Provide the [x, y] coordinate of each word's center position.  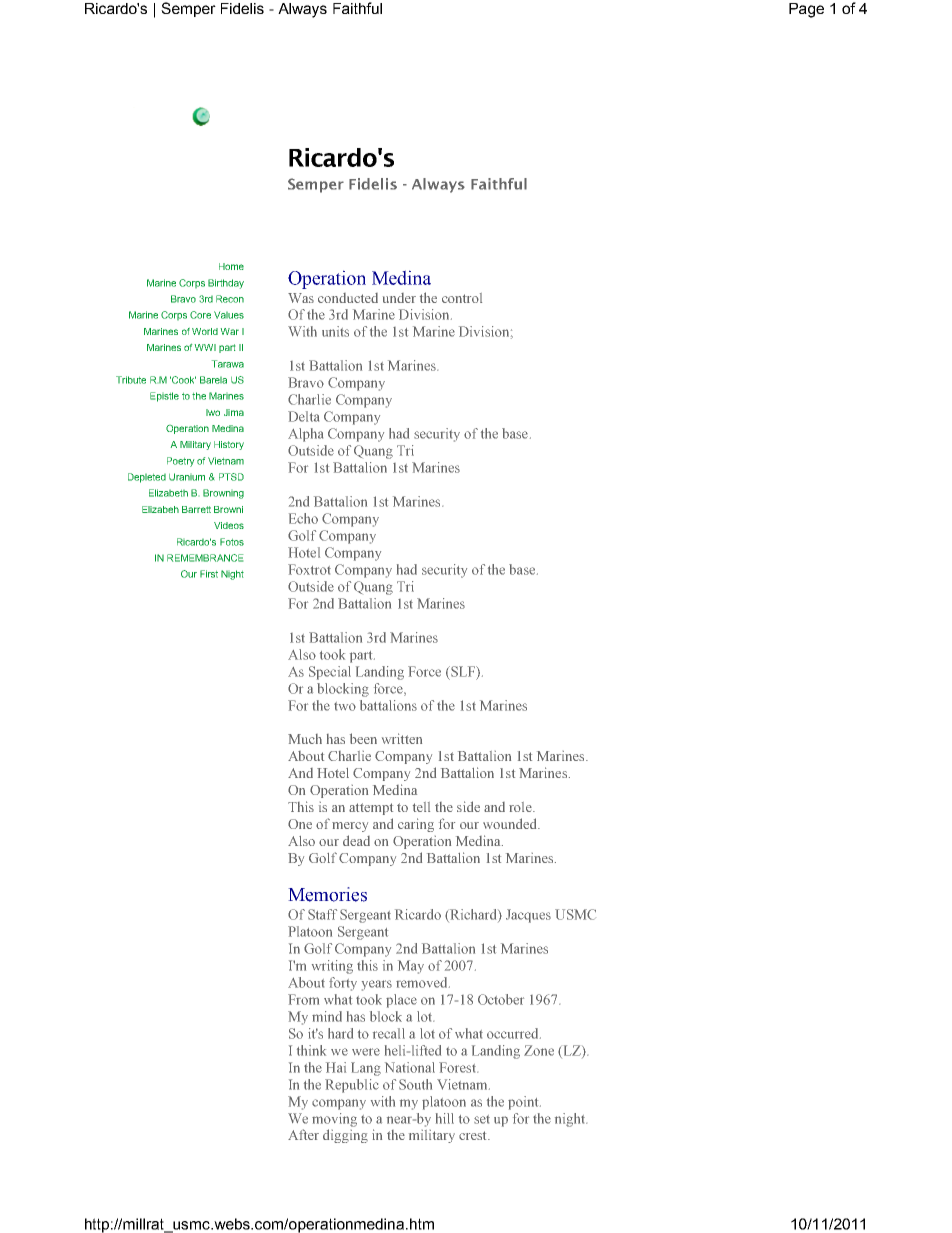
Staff [322, 914]
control [462, 298]
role [521, 807]
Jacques [528, 916]
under [399, 298]
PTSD [231, 477]
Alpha [305, 435]
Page [806, 10]
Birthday [226, 284]
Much [305, 739]
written [402, 738]
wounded [511, 823]
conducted [348, 298]
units [335, 331]
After [303, 1134]
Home [231, 266]
